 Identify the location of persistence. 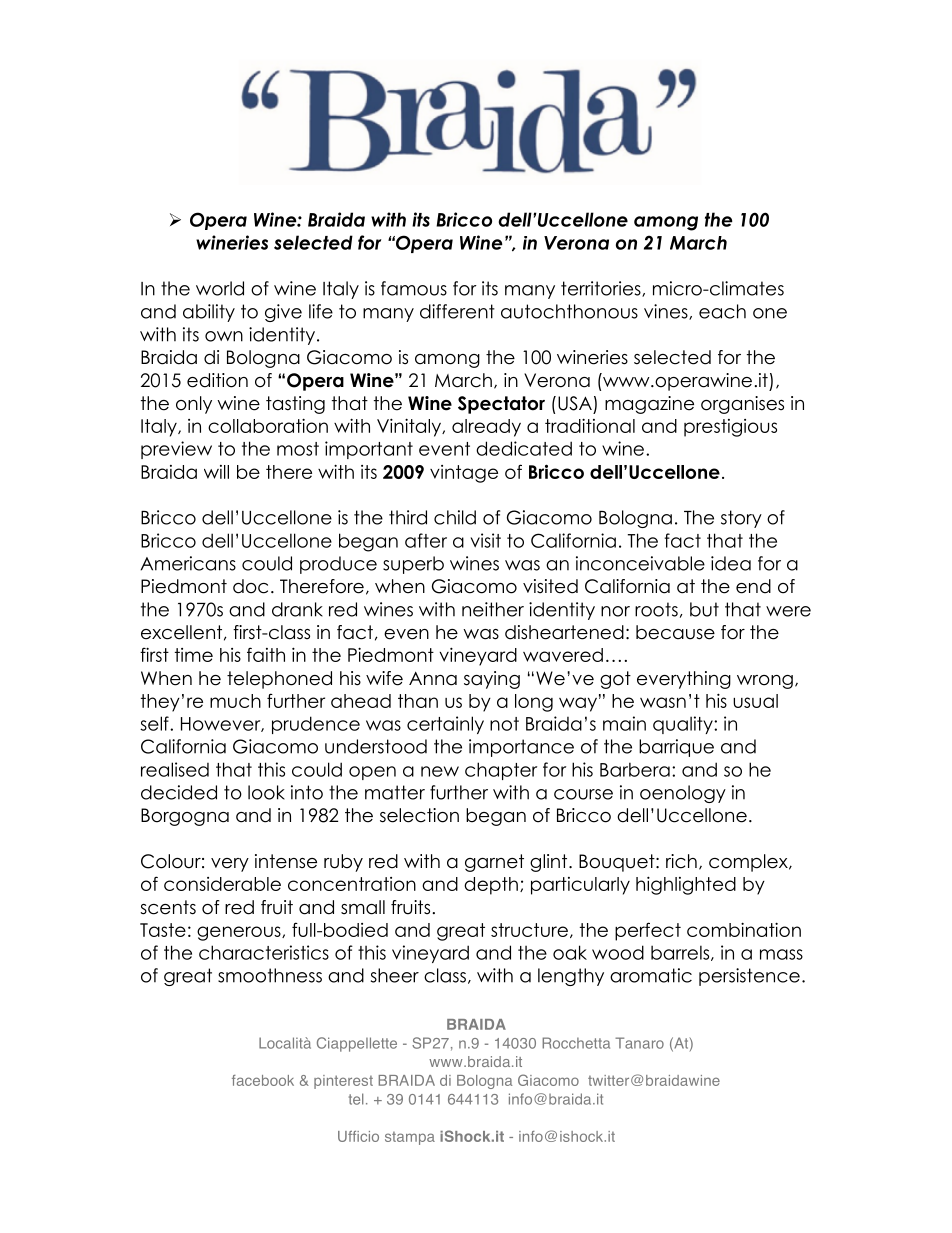
(749, 977).
